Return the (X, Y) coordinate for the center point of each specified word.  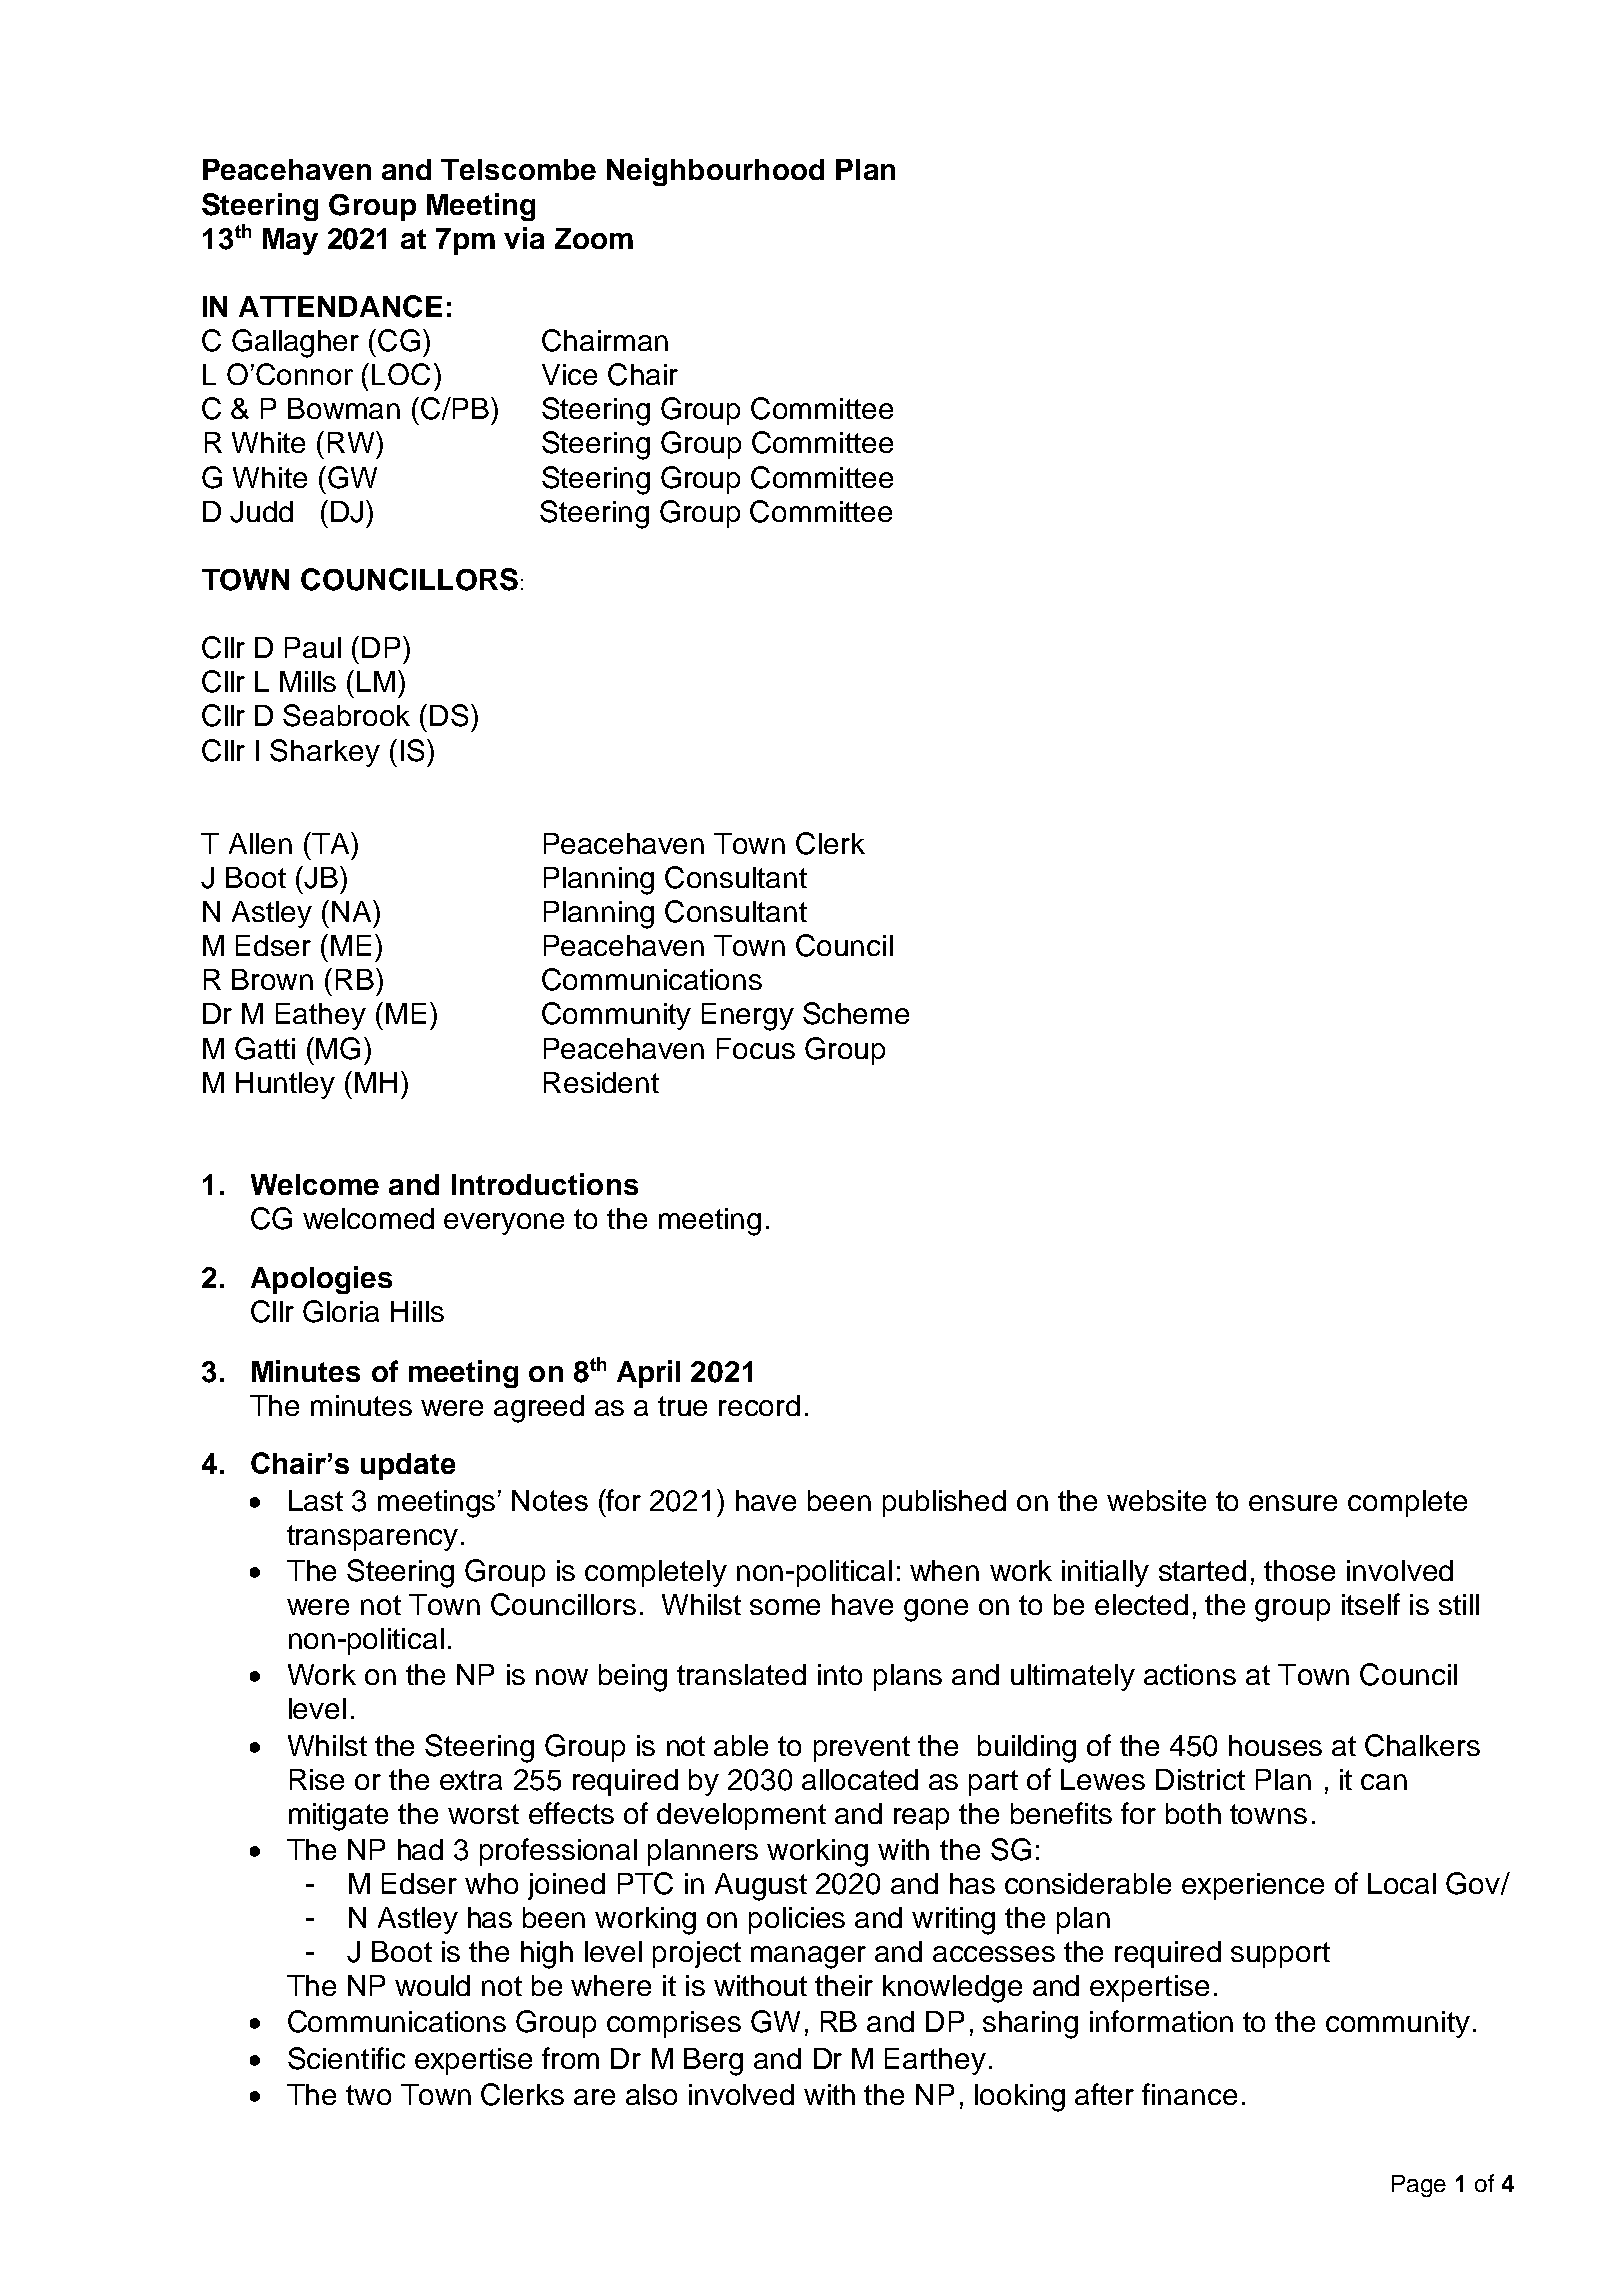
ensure (1293, 1503)
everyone (504, 1224)
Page (1419, 2186)
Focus (756, 1048)
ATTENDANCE (340, 306)
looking (1020, 2098)
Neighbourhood (715, 172)
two (368, 2095)
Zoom (594, 238)
